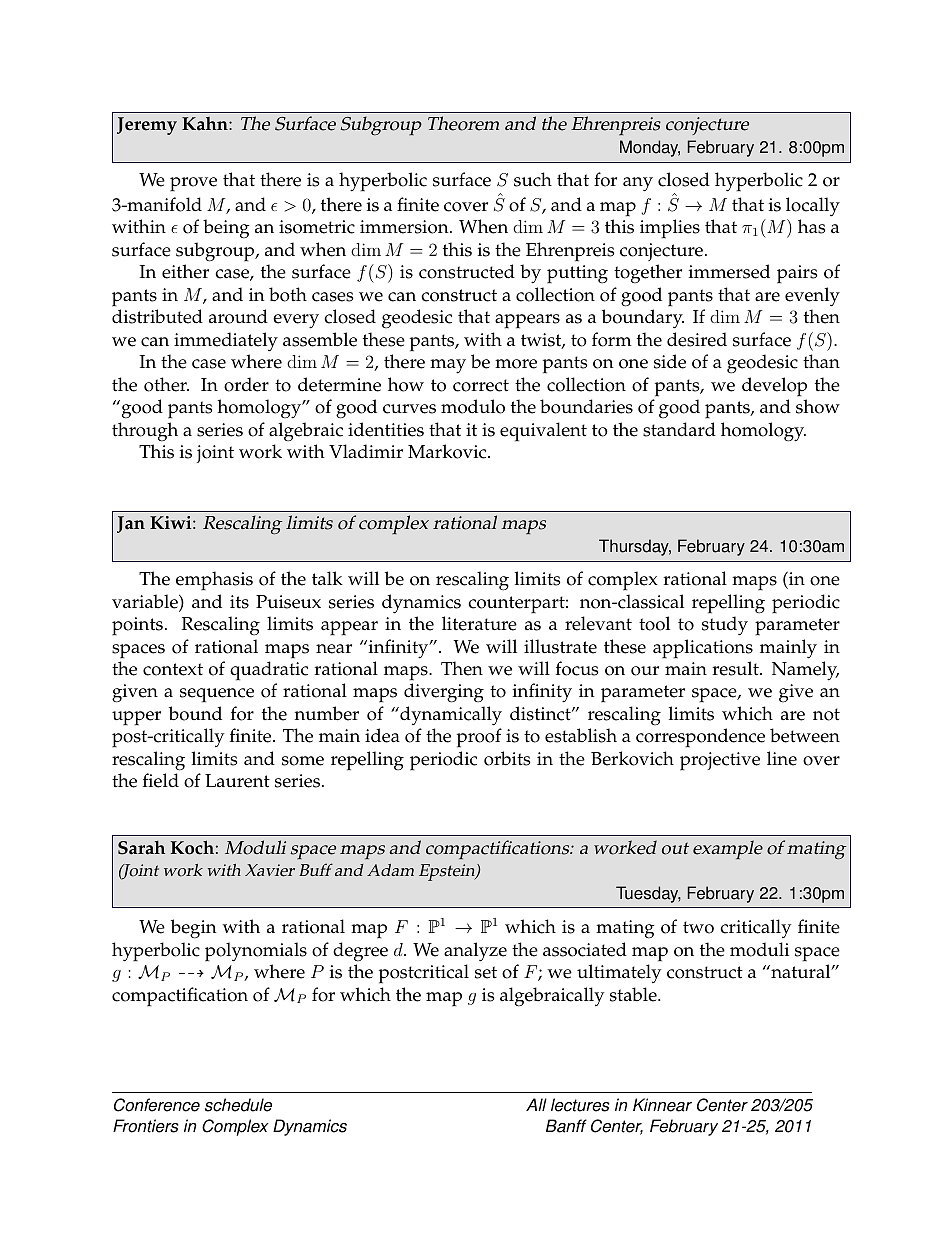 This screenshot has height=1233, width=952. I want to click on schedule, so click(238, 1105).
